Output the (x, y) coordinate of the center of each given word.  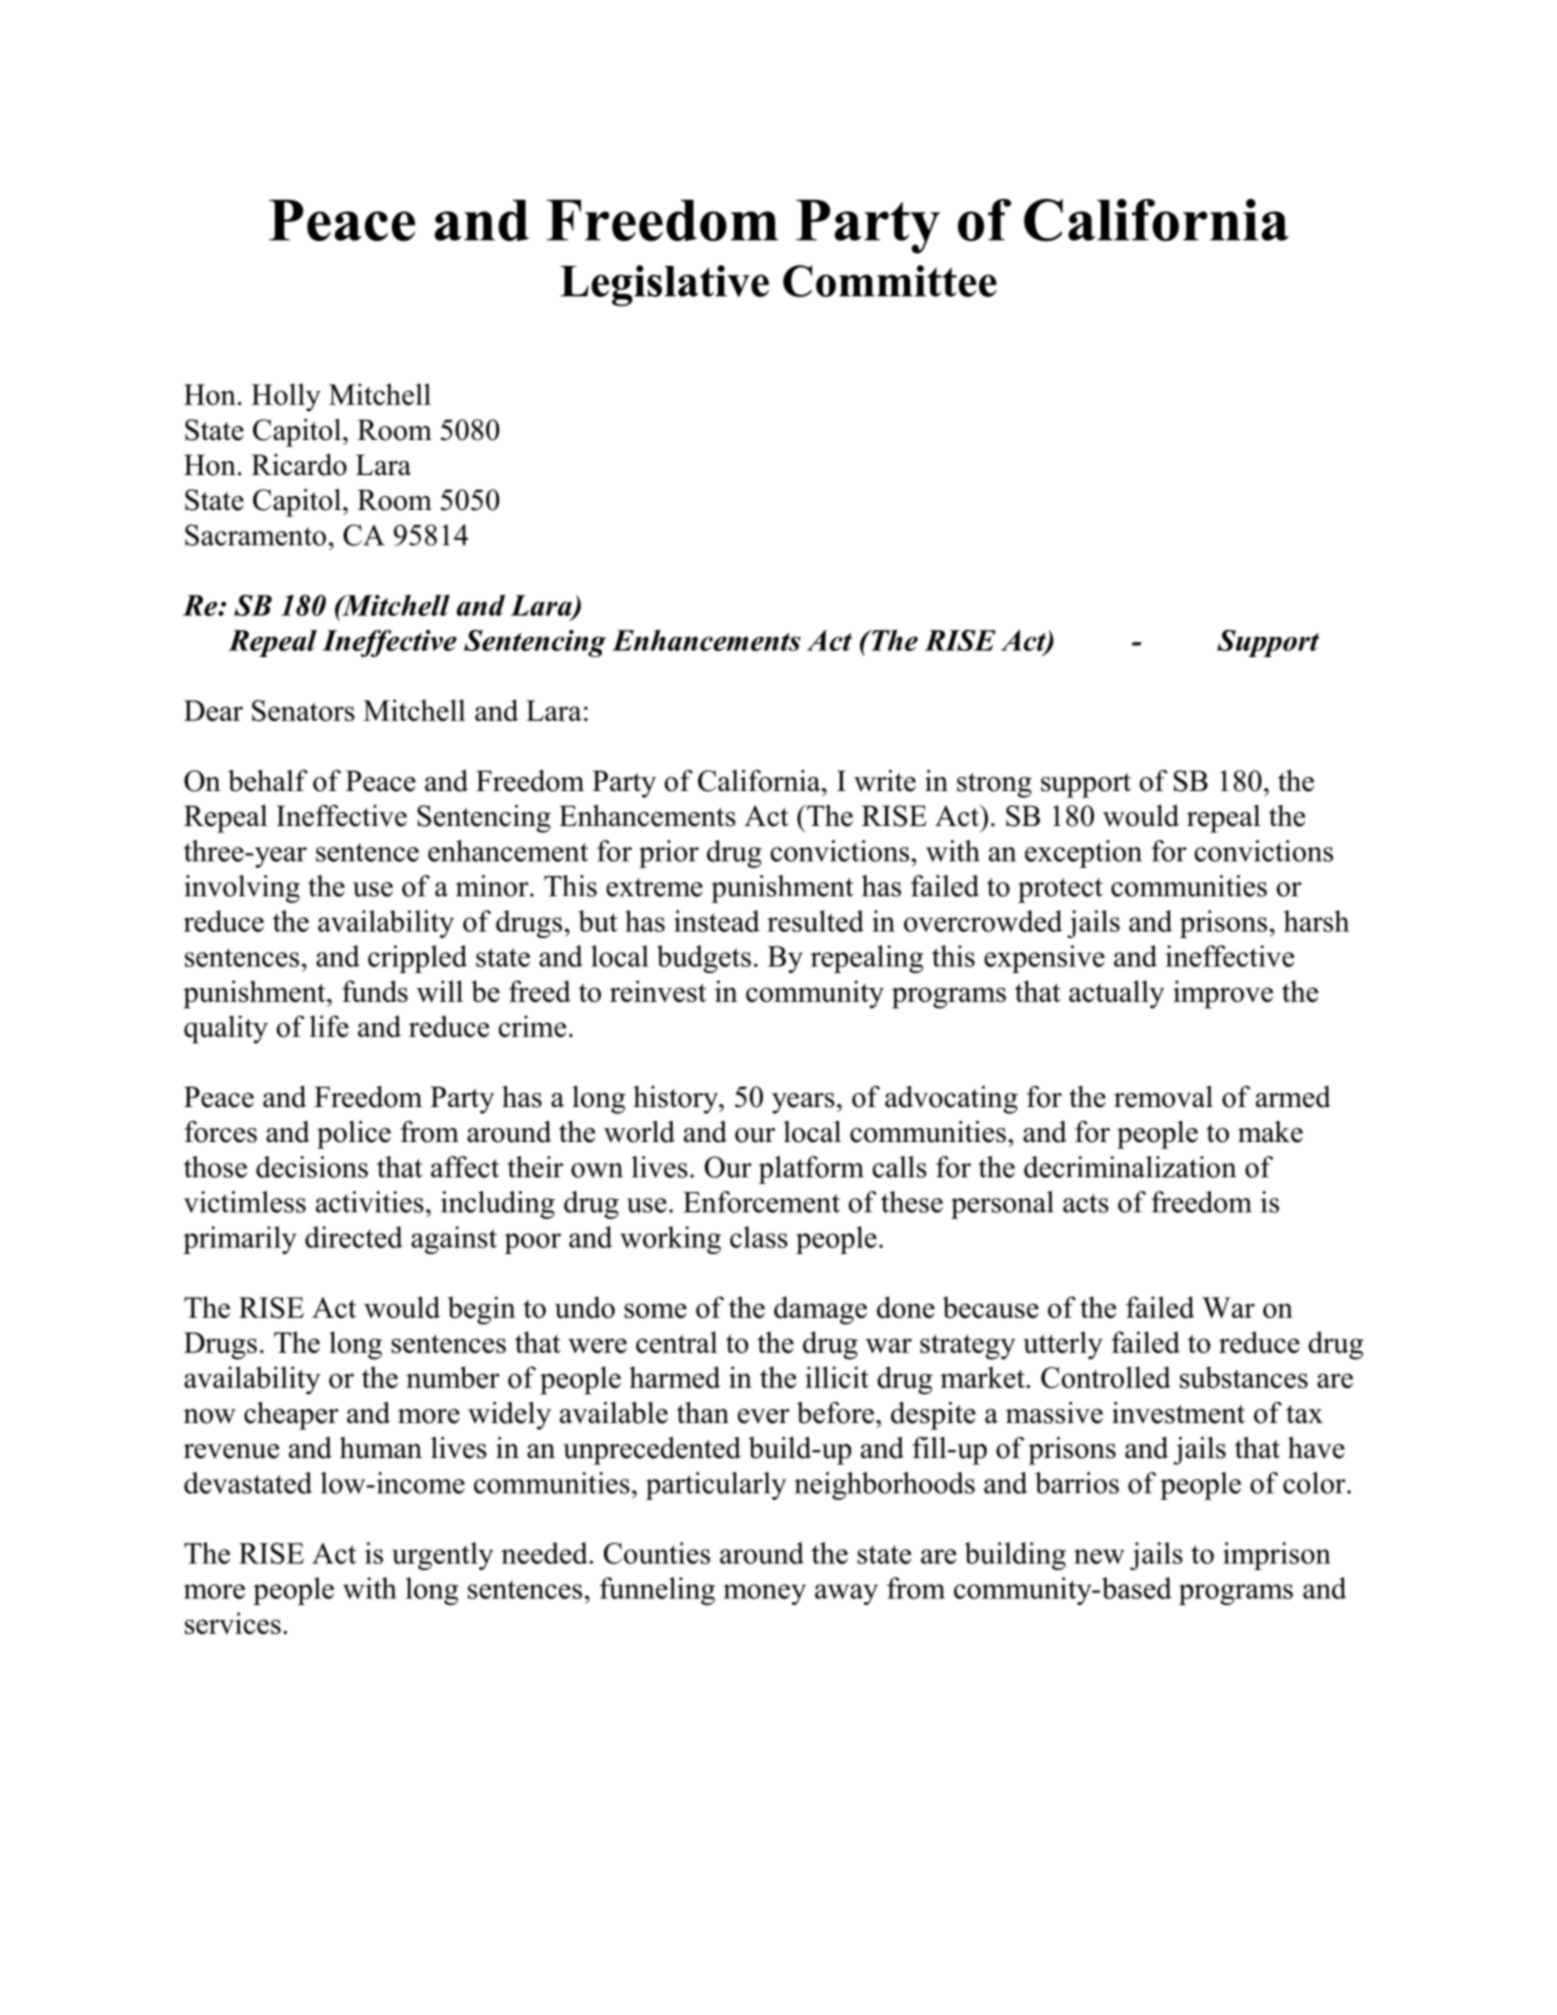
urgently (442, 1556)
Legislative (664, 285)
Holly (286, 397)
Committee (890, 281)
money (764, 1594)
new (1099, 1556)
